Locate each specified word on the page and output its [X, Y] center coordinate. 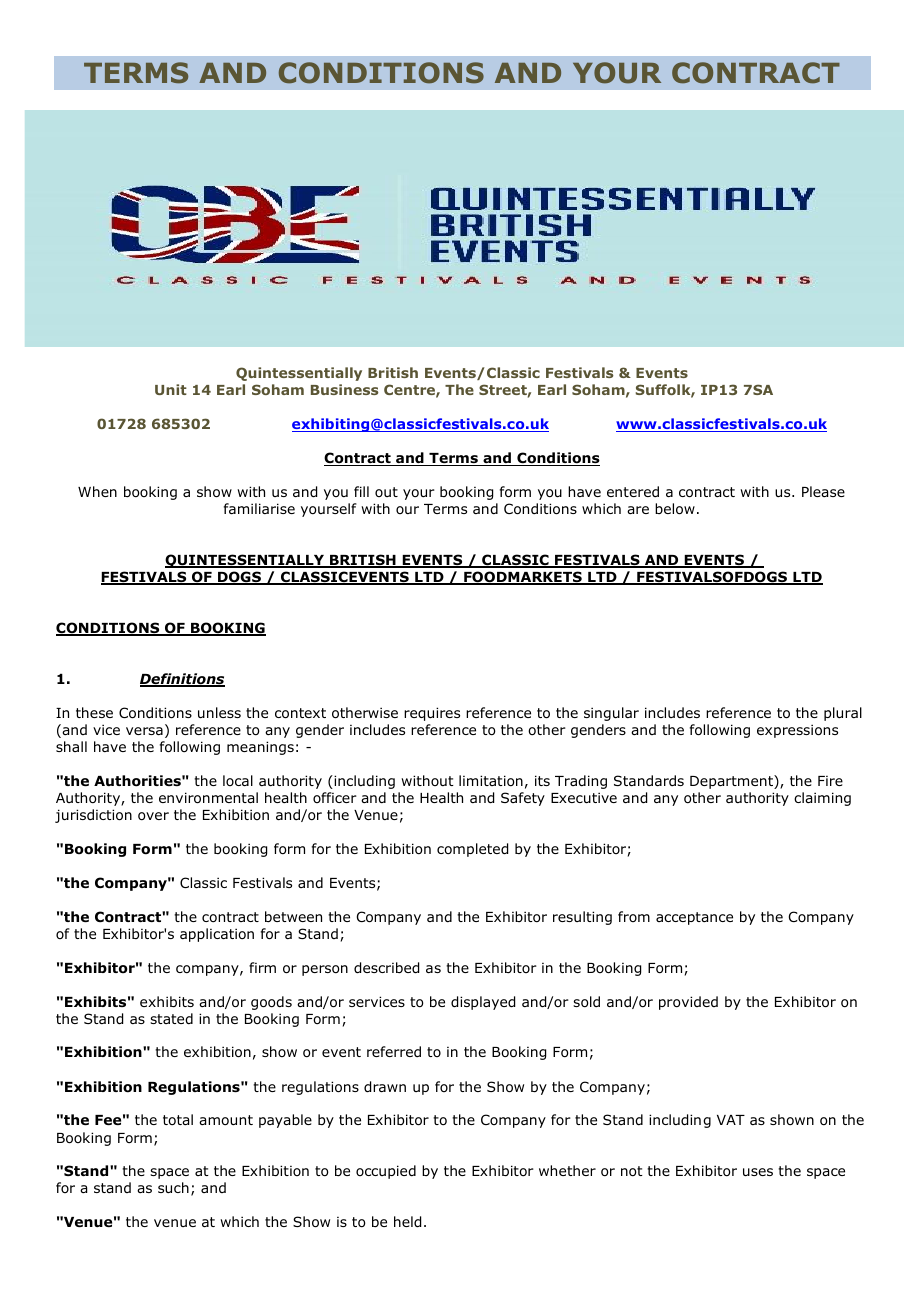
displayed [483, 1003]
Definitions [182, 680]
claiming [822, 799]
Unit [171, 389]
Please [823, 491]
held [407, 1222]
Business [345, 389]
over [153, 816]
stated [171, 1018]
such [173, 1187]
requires [432, 714]
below [675, 509]
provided [688, 1003]
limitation [491, 781]
